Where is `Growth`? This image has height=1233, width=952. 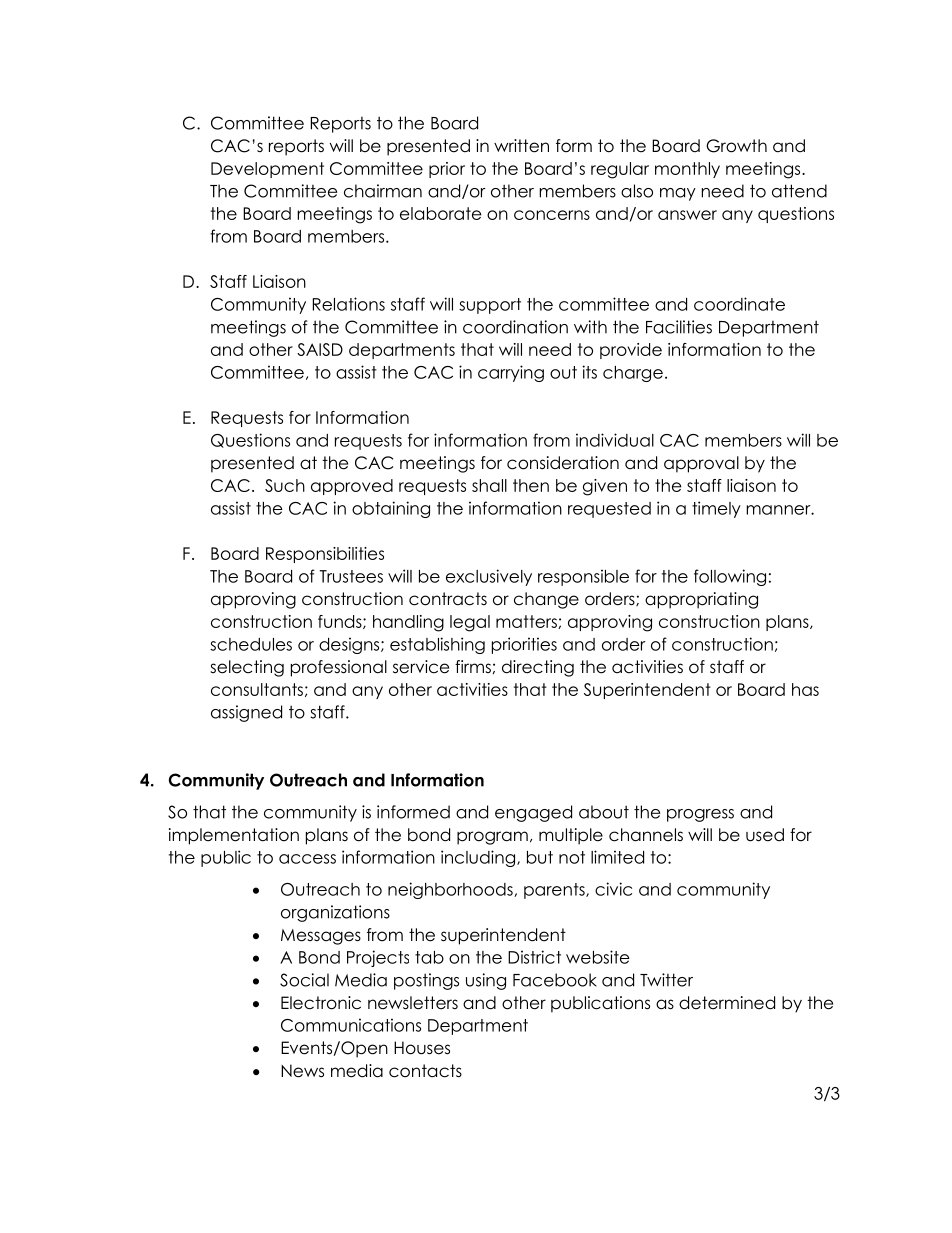 Growth is located at coordinates (736, 146).
